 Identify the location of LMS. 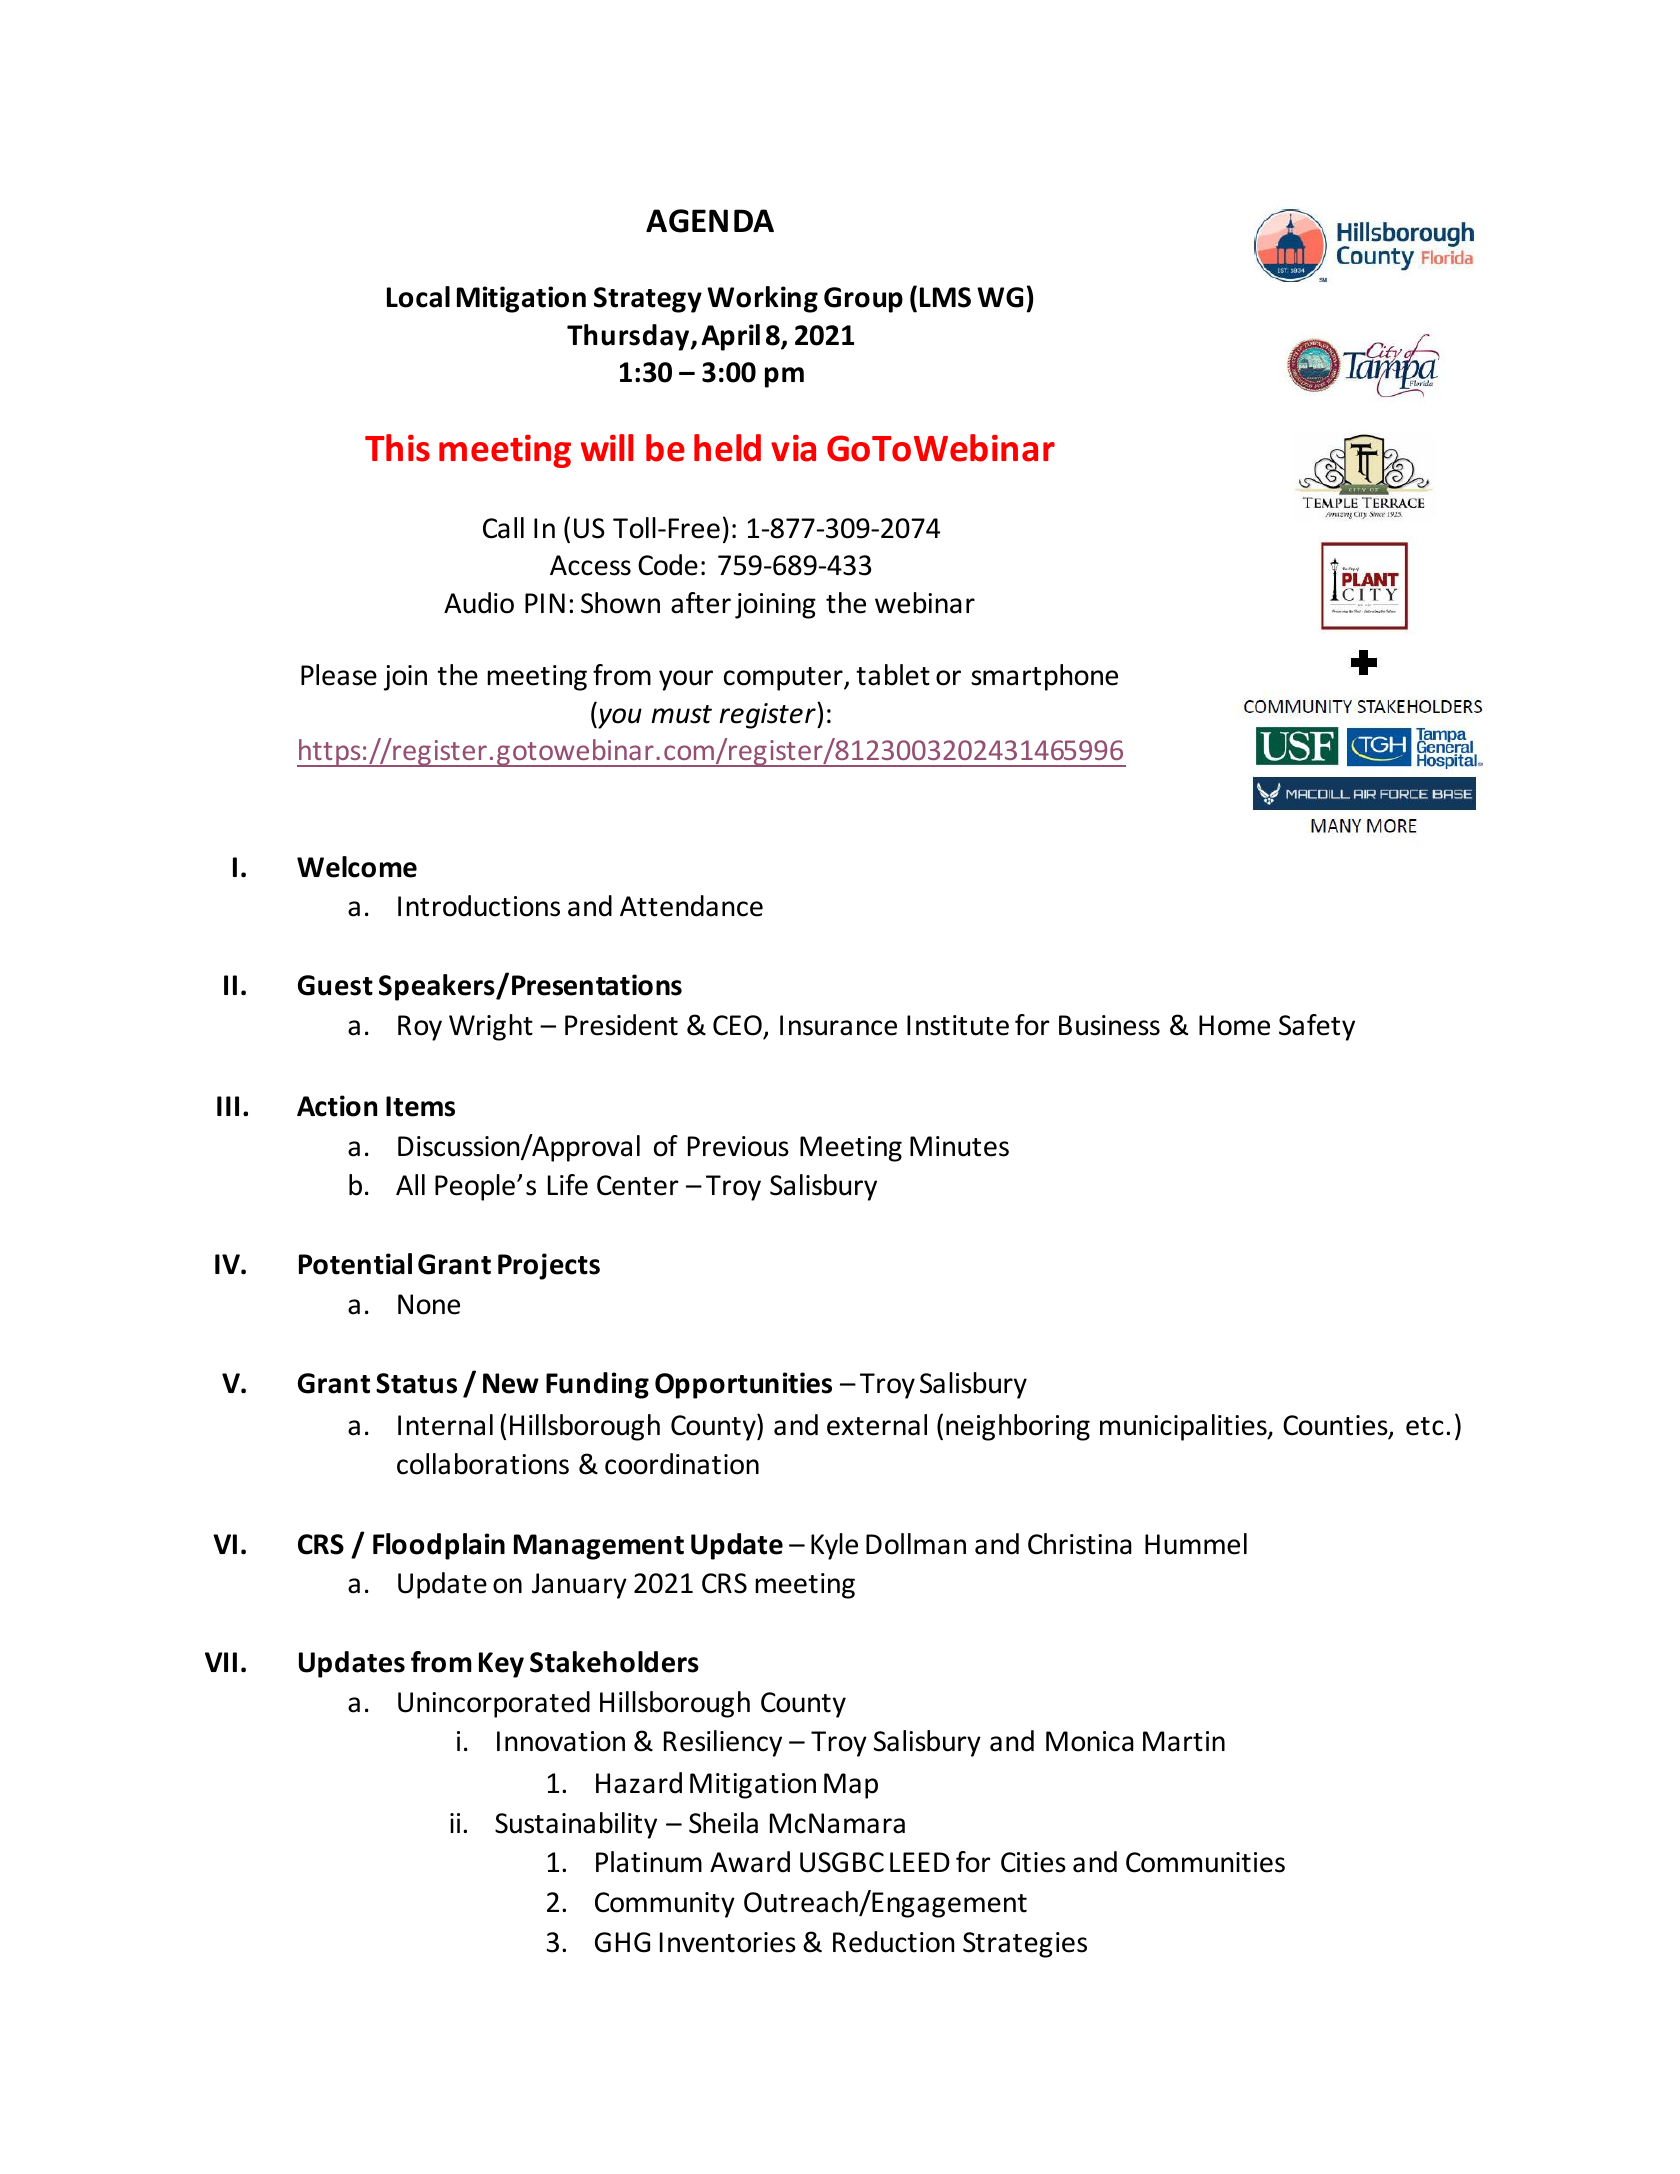
(945, 297).
